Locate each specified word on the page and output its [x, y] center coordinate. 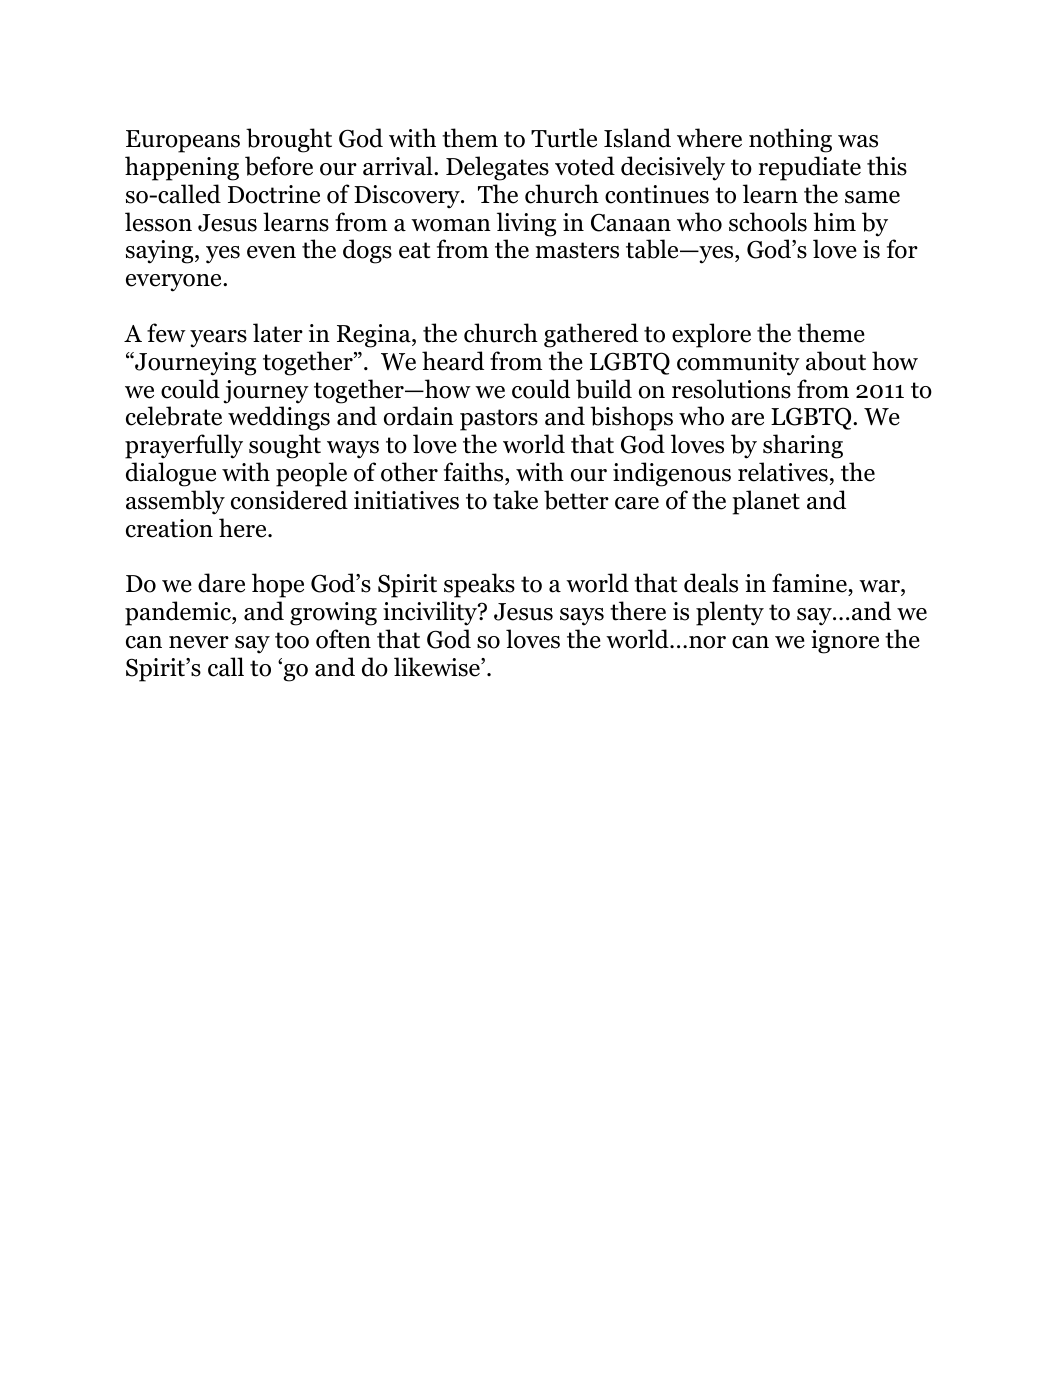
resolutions [731, 389]
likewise [438, 667]
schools [768, 222]
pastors [499, 420]
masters [577, 250]
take [515, 500]
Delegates [497, 168]
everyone [175, 283]
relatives [783, 472]
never [199, 642]
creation [169, 528]
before [279, 166]
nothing [790, 140]
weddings [279, 418]
